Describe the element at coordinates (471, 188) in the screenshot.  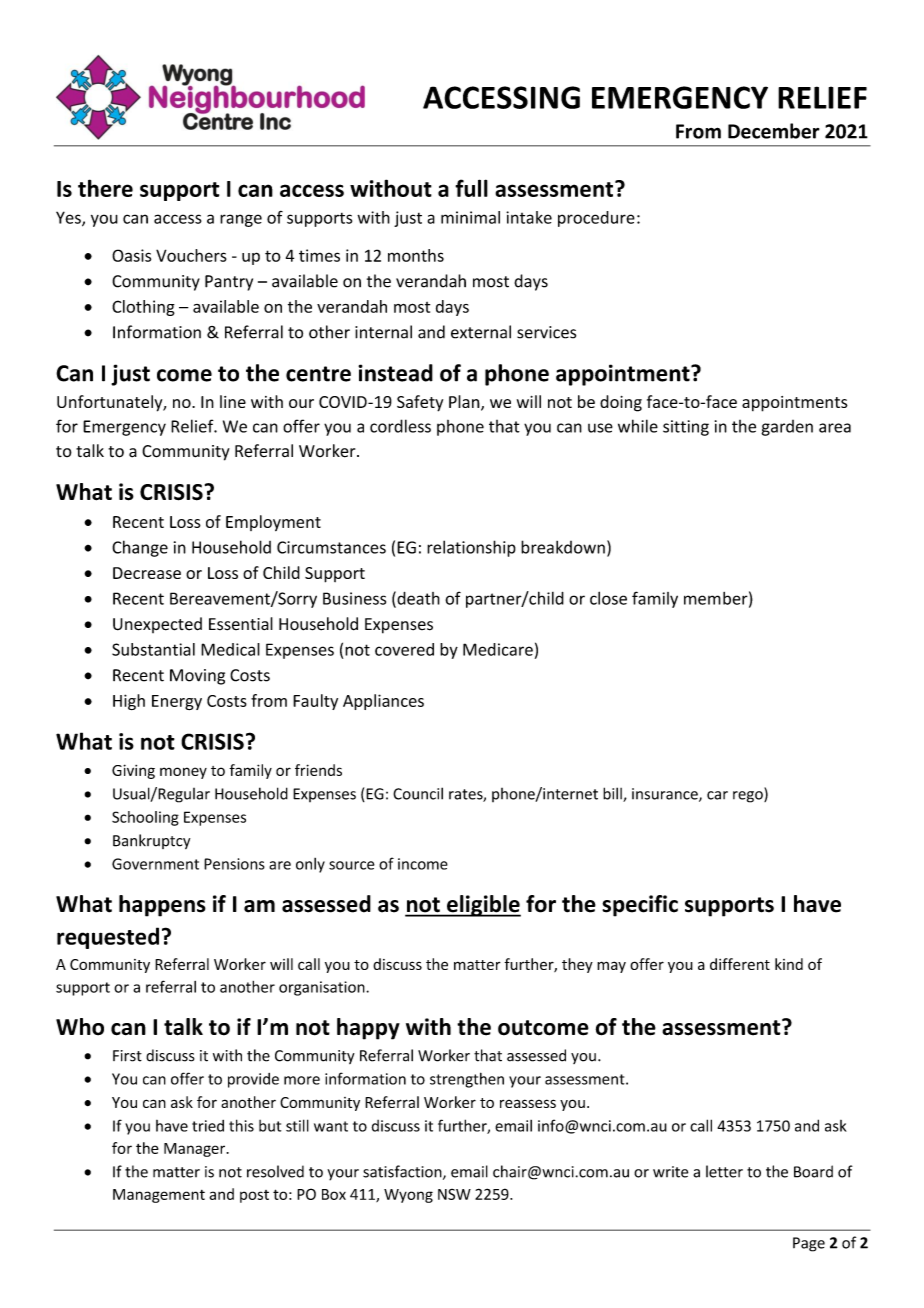
I see `full` at that location.
